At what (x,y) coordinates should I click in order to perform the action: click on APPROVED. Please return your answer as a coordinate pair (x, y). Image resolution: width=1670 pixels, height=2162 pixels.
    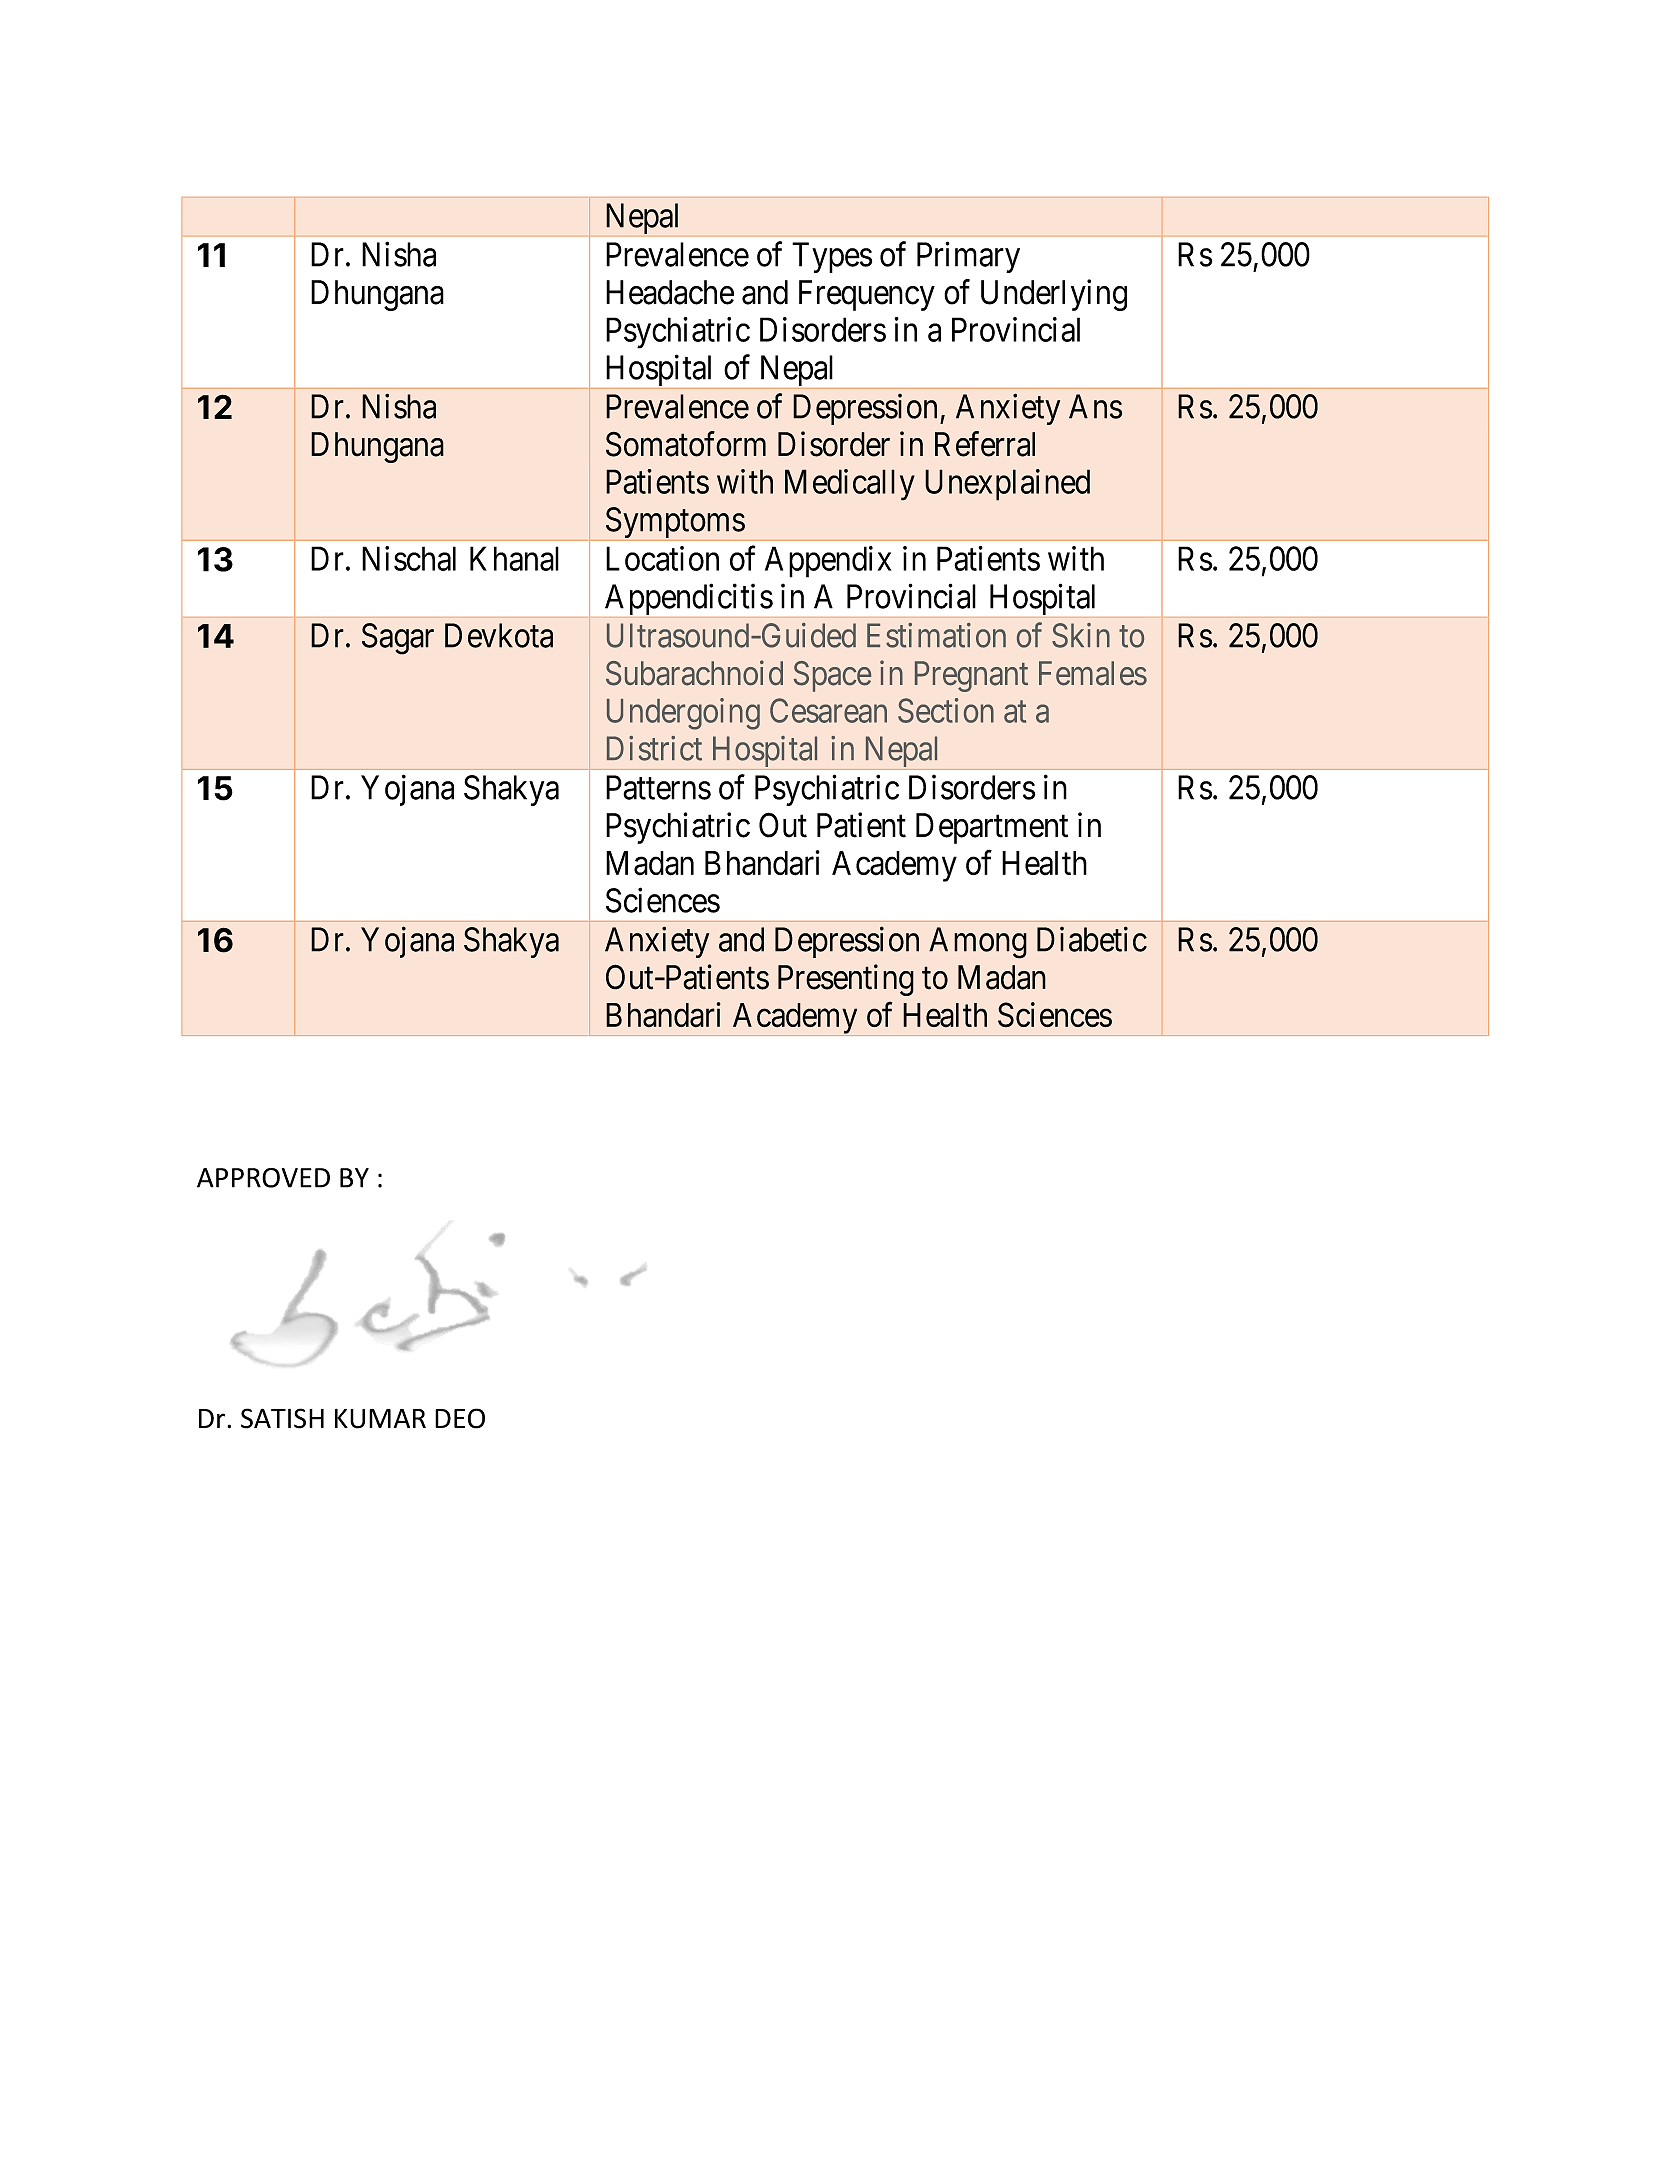
    Looking at the image, I should click on (263, 1178).
